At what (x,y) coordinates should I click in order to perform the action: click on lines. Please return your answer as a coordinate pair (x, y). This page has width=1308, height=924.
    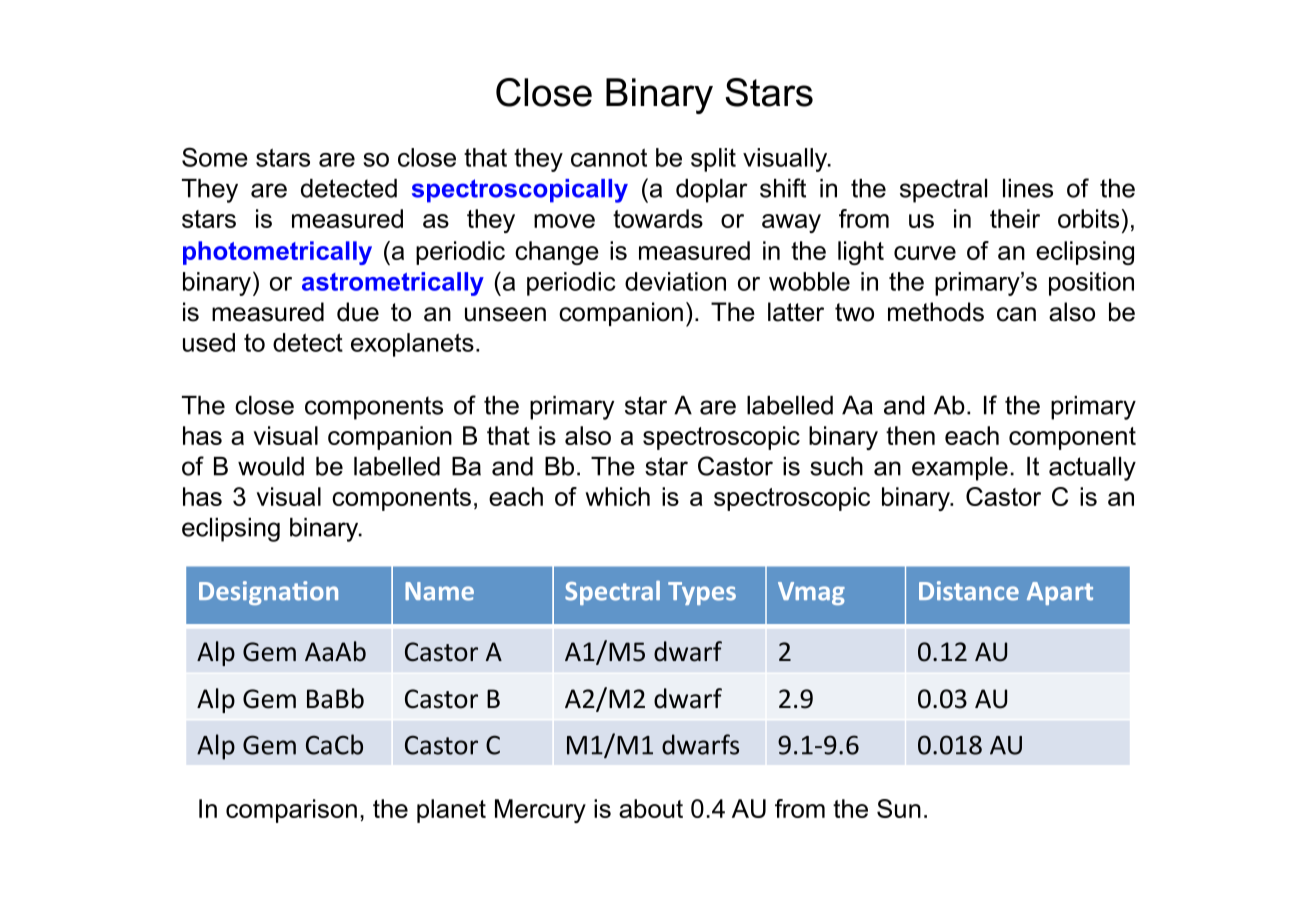
    Looking at the image, I should click on (1028, 188).
